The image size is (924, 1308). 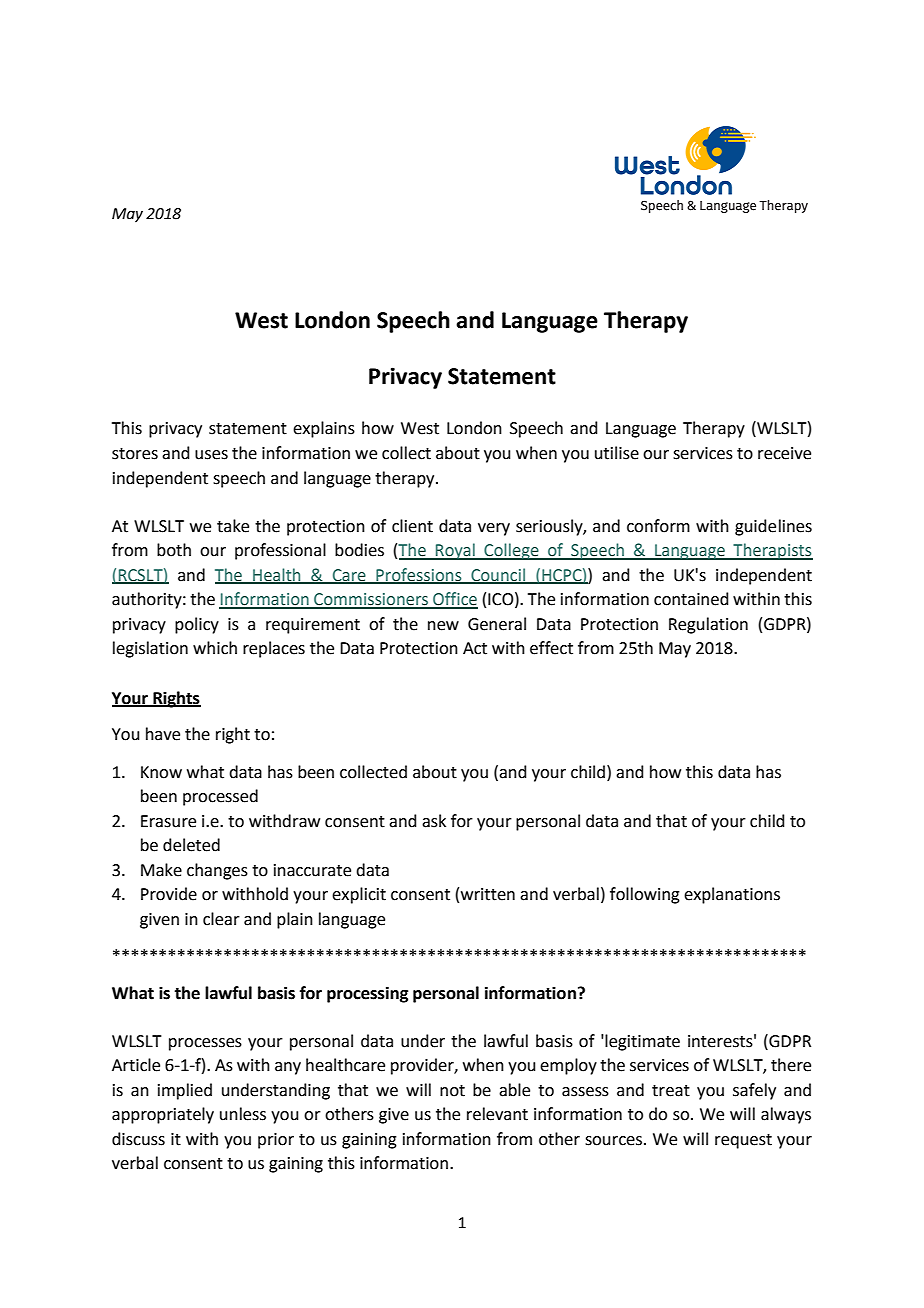 I want to click on processing, so click(x=367, y=994).
